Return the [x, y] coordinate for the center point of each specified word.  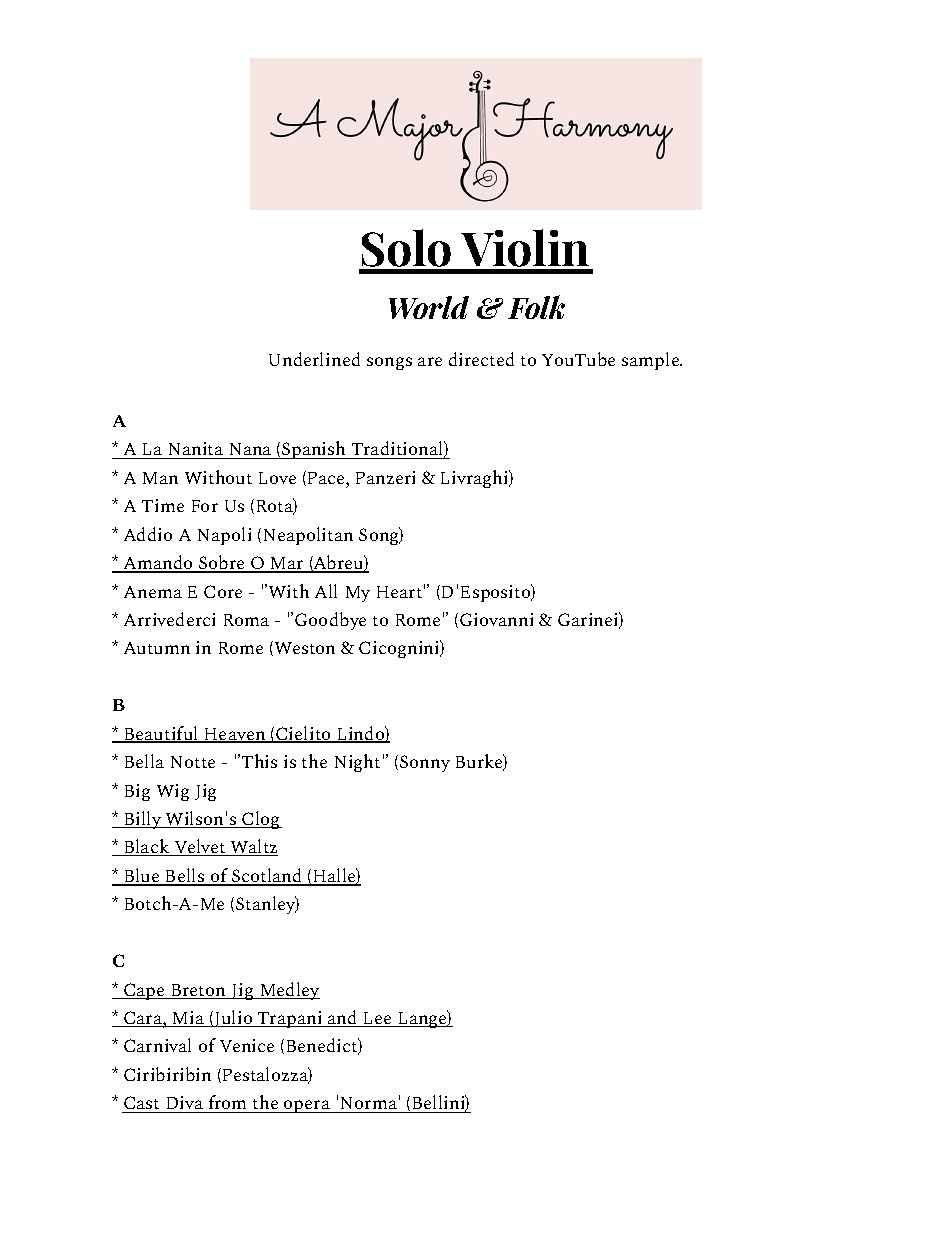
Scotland [267, 876]
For [205, 506]
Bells [185, 876]
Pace [327, 478]
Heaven [235, 735]
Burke [480, 762]
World [429, 307]
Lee [377, 1019]
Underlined [314, 359]
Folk [536, 307]
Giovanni [496, 619]
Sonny [425, 763]
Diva [185, 1102]
